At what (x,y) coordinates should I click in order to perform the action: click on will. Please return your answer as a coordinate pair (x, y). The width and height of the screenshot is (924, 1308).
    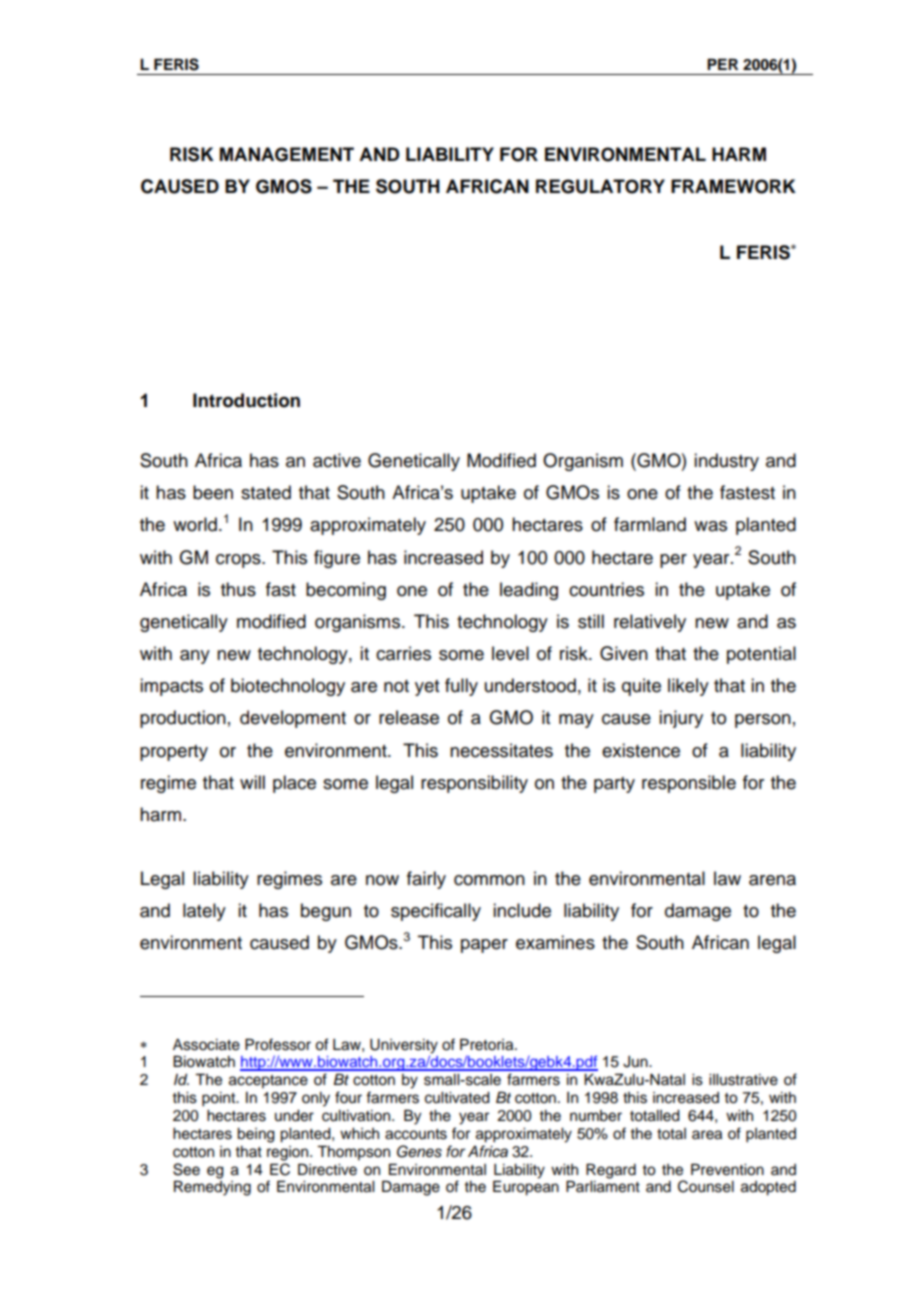
    Looking at the image, I should click on (252, 782).
